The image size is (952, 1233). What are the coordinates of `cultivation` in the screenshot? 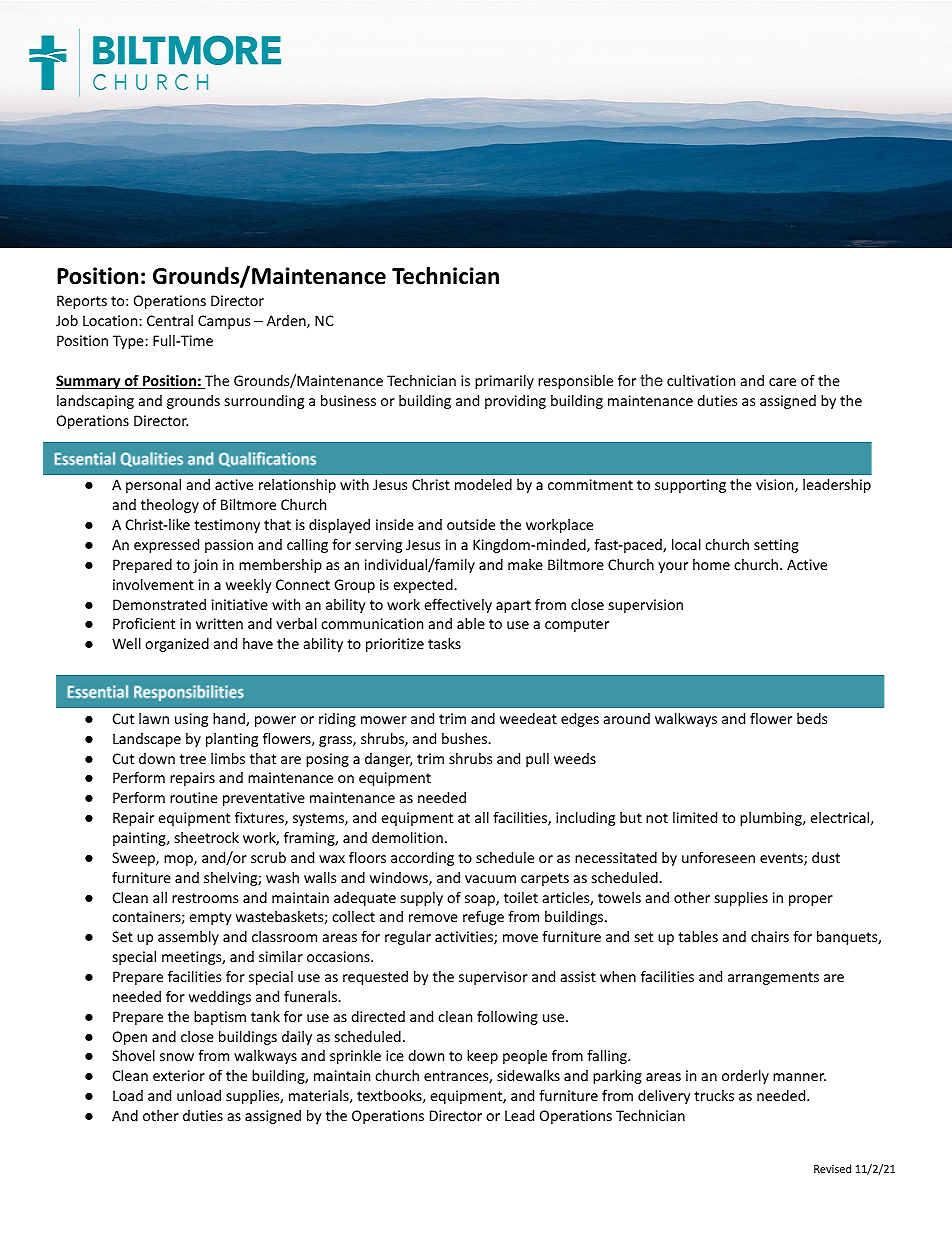 It's located at (701, 380).
